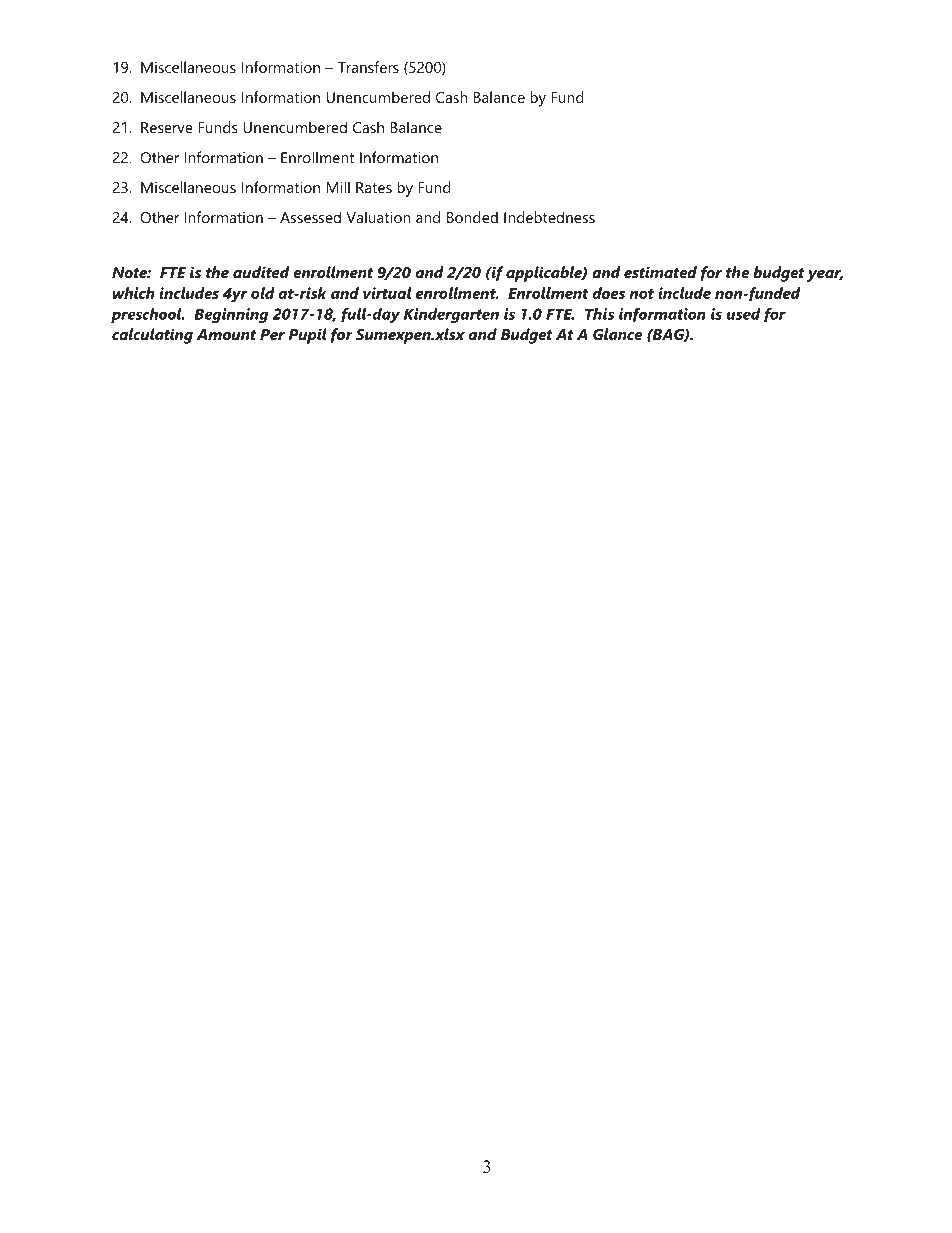  Describe the element at coordinates (368, 67) in the screenshot. I see `Transfers` at that location.
